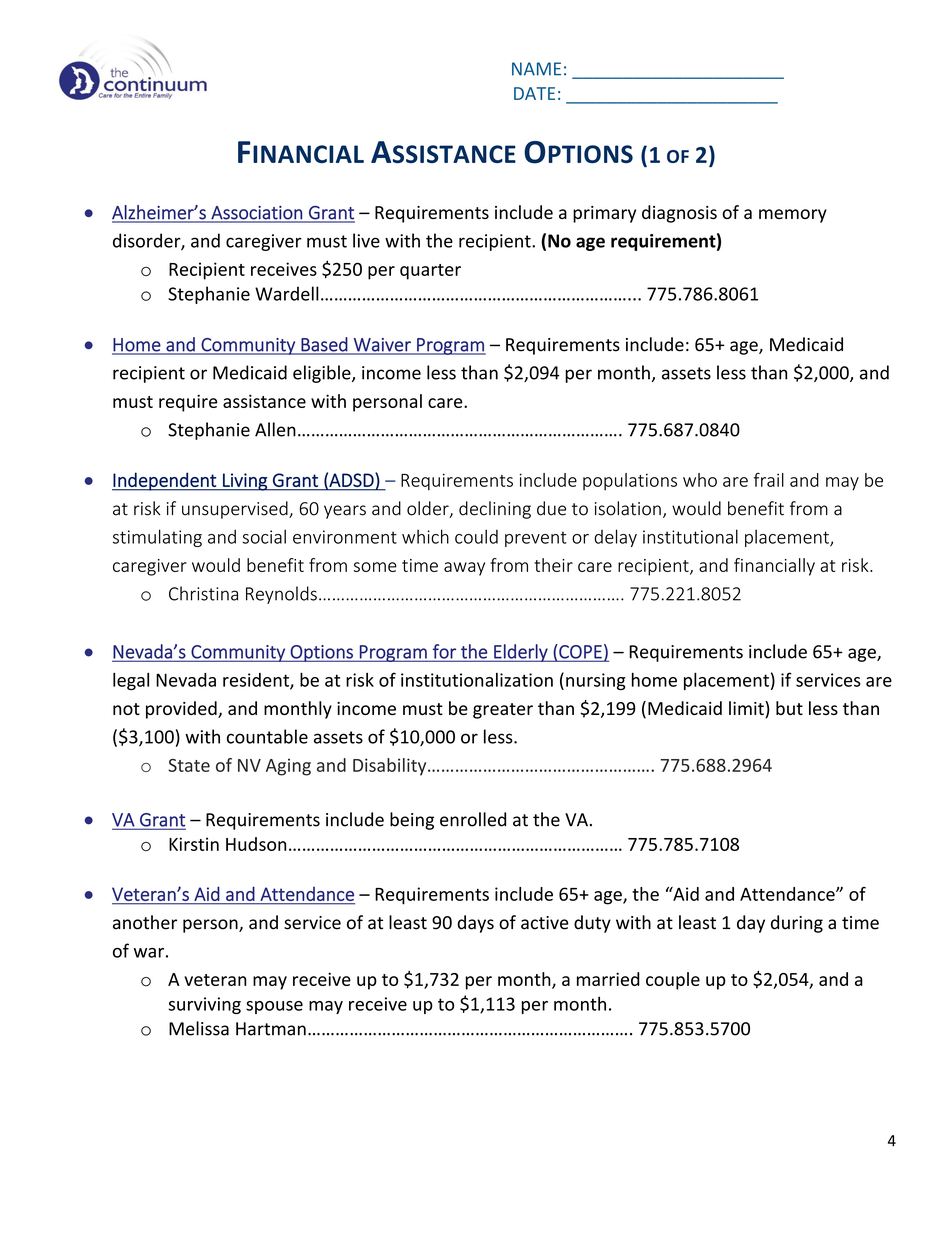 Image resolution: width=952 pixels, height=1233 pixels. Describe the element at coordinates (256, 214) in the screenshot. I see `Association` at that location.
